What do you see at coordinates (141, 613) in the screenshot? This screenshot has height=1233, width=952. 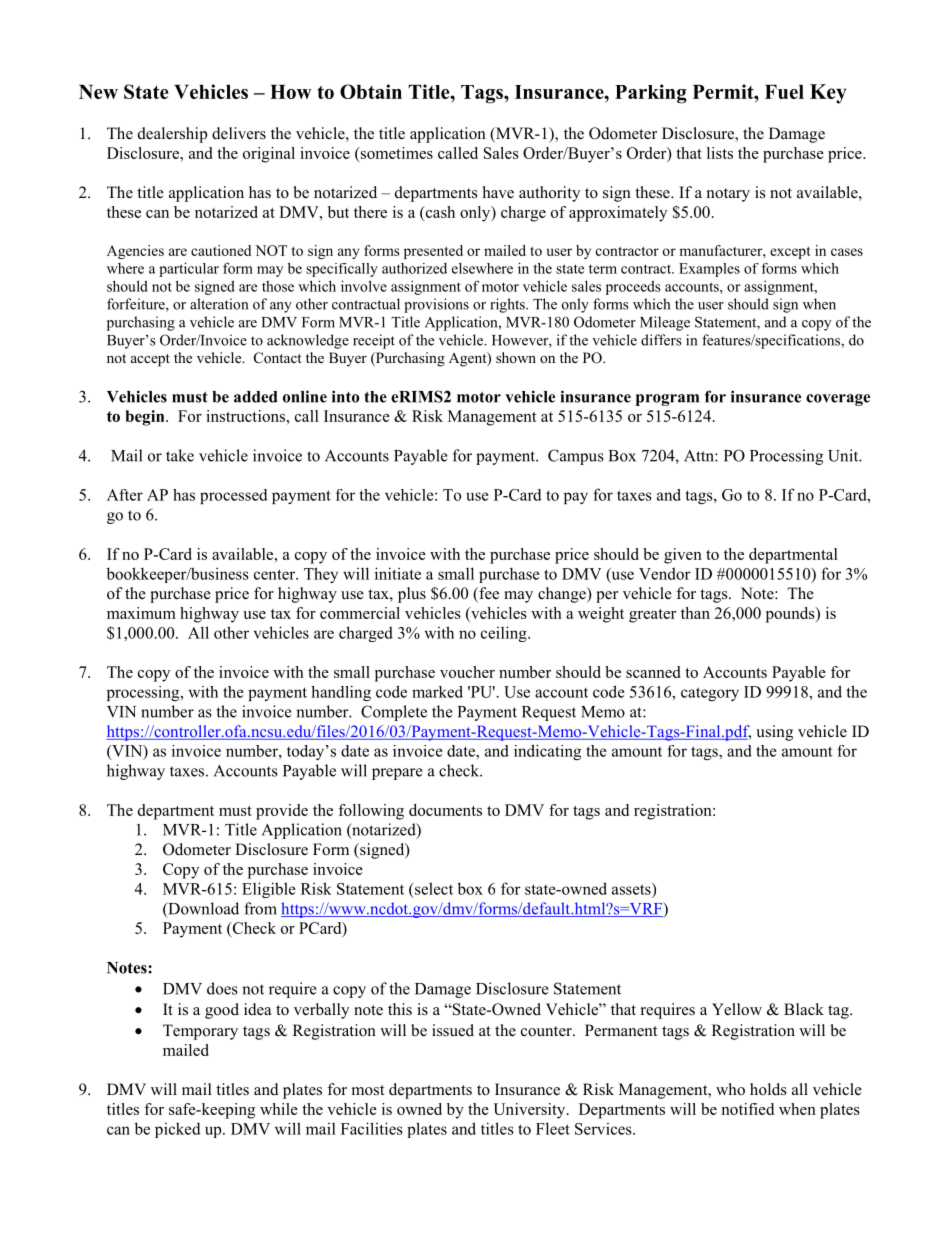 I see `maximum` at bounding box center [141, 613].
